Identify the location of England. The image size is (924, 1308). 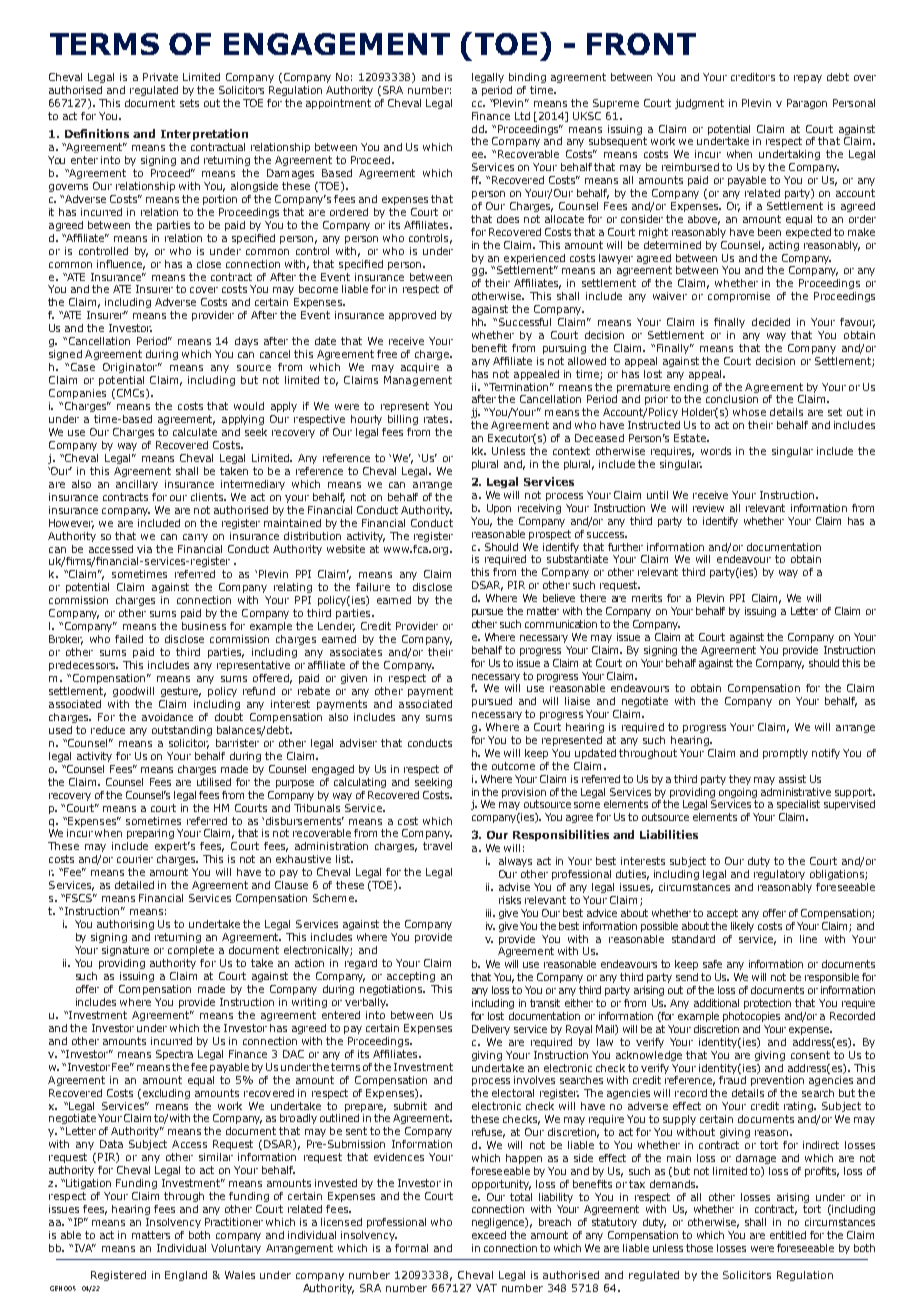
(186, 1276).
